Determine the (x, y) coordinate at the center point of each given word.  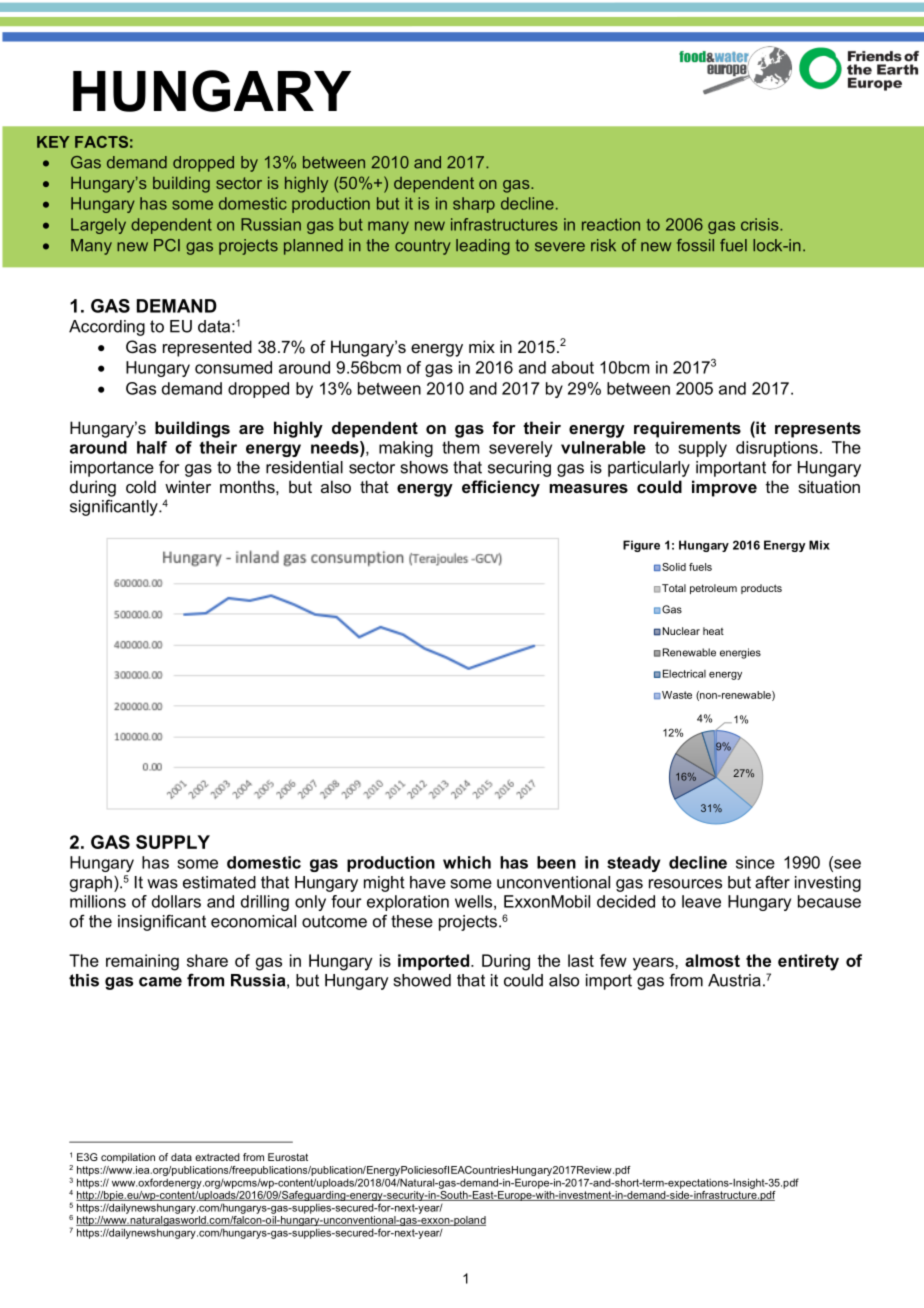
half (152, 447)
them (460, 447)
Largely (98, 226)
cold (141, 486)
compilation (128, 1158)
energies (740, 653)
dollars (176, 901)
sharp (474, 205)
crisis (761, 224)
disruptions (777, 449)
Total (674, 588)
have (428, 882)
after (772, 882)
